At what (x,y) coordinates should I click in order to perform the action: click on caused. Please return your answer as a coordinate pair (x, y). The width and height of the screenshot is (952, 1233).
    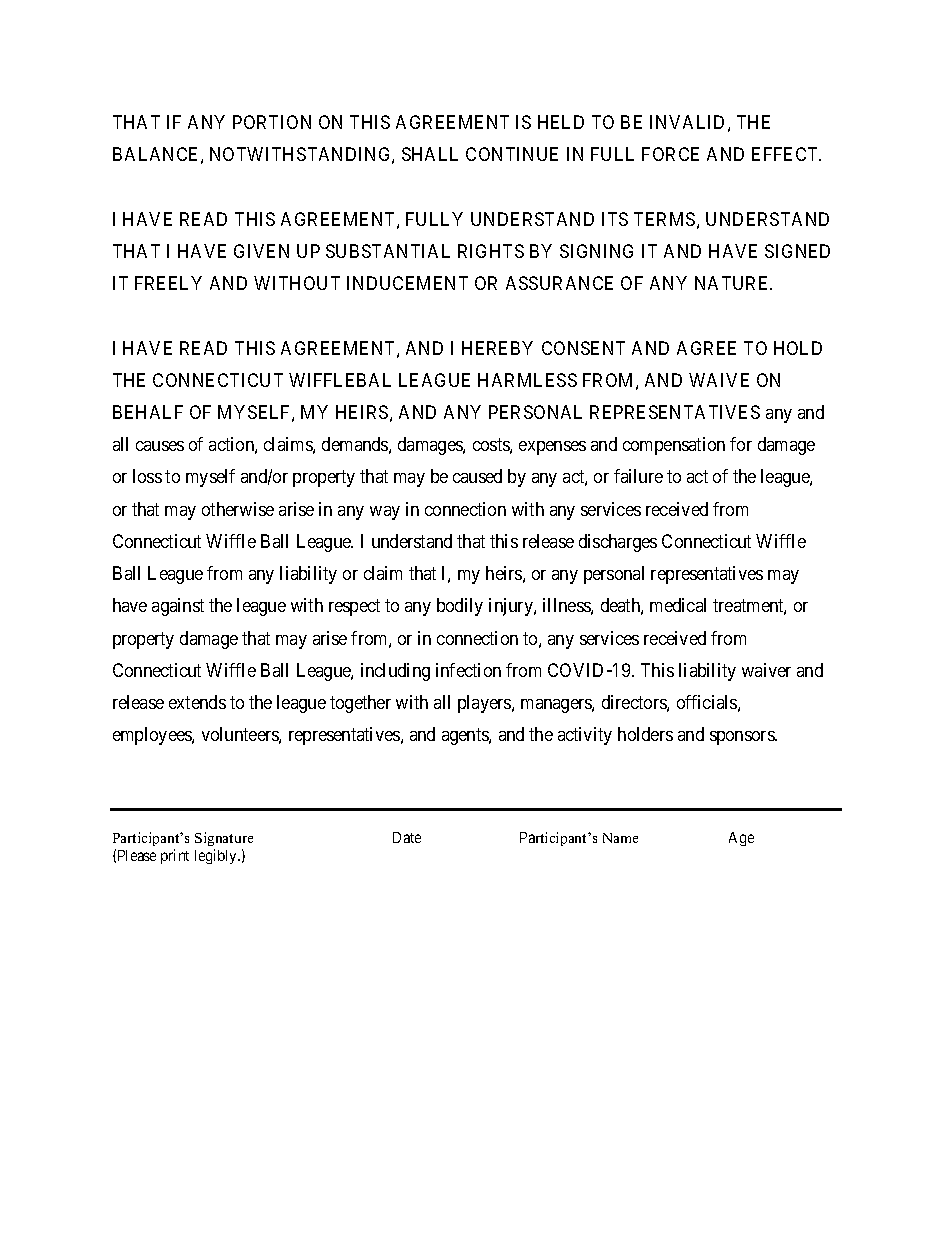
    Looking at the image, I should click on (477, 476).
